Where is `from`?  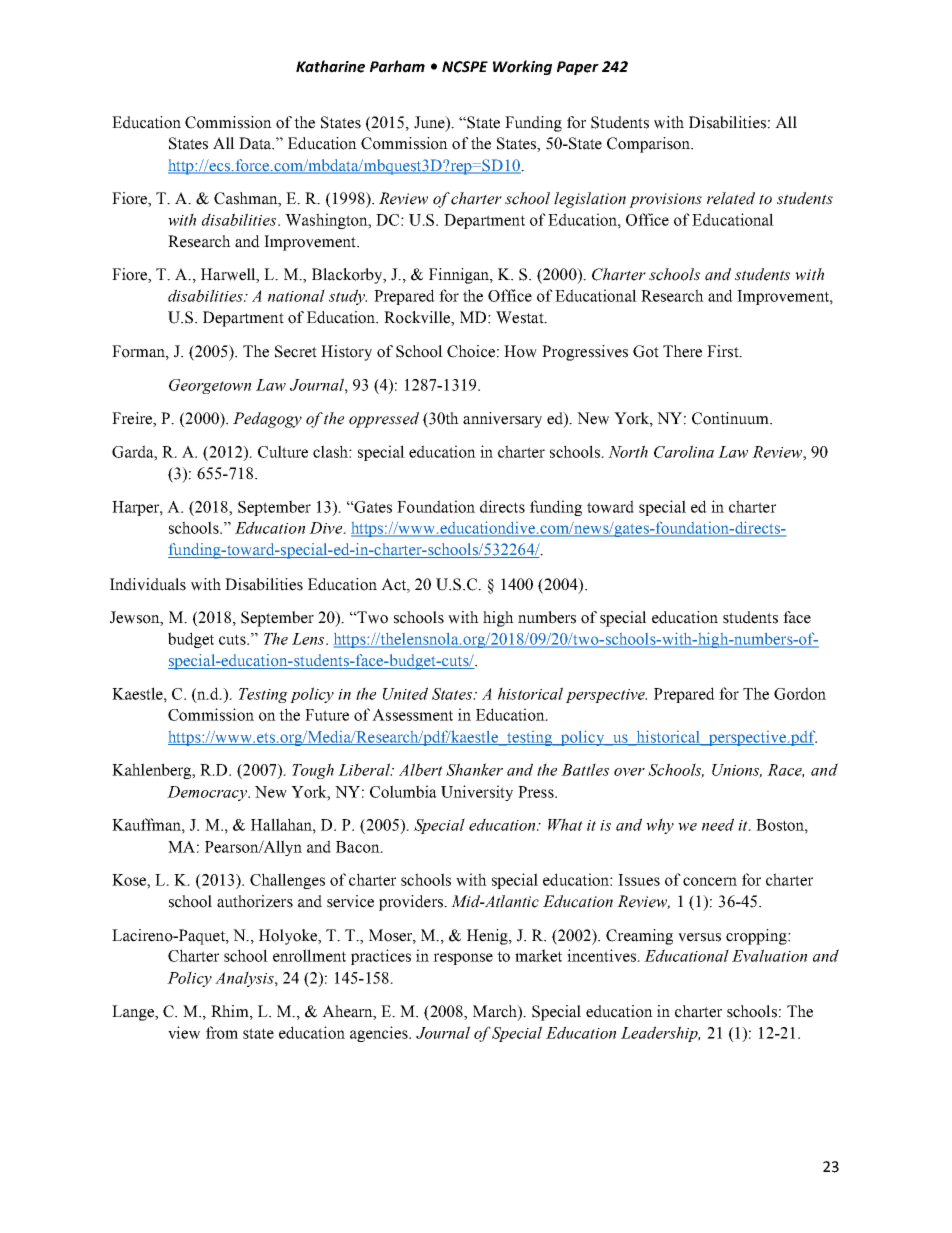 from is located at coordinates (222, 1032).
